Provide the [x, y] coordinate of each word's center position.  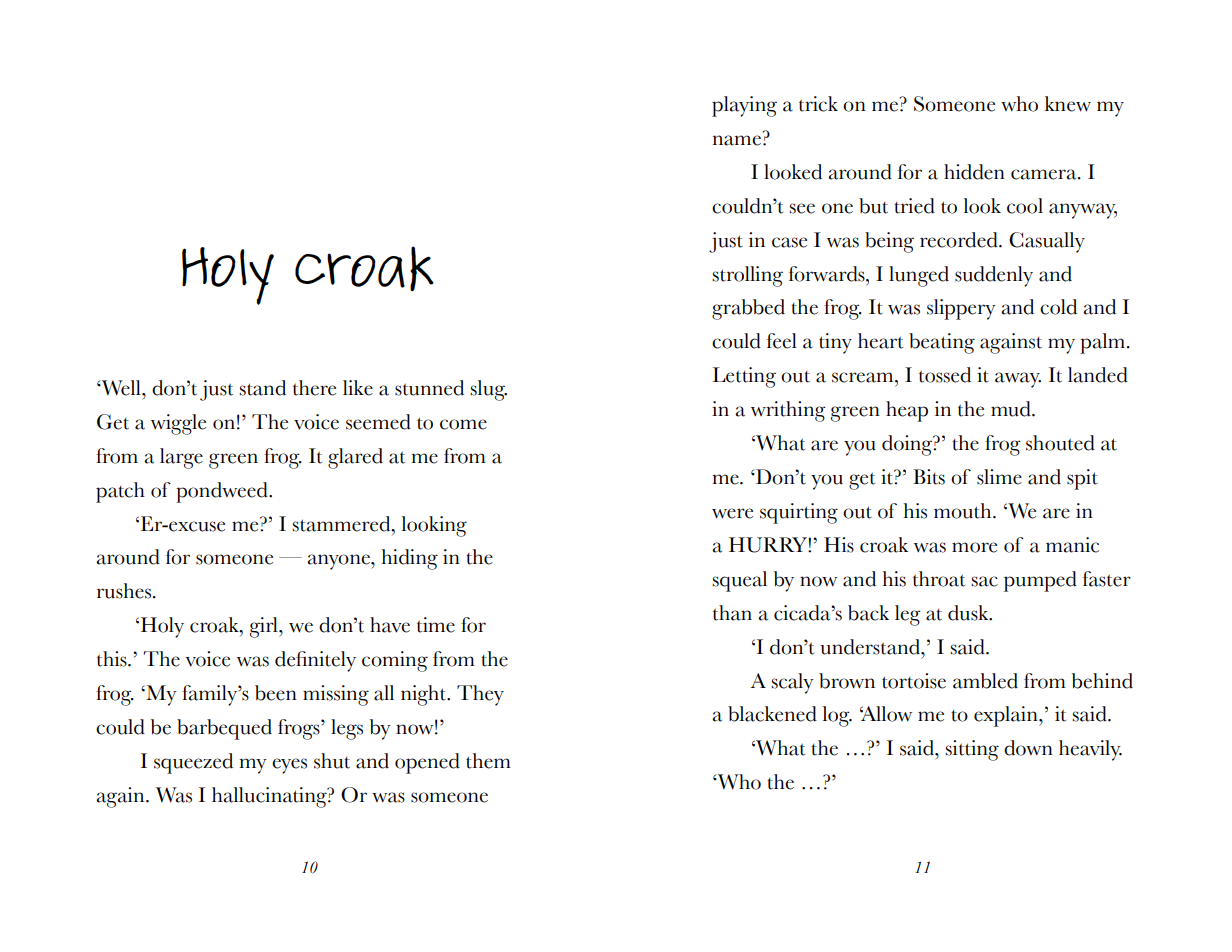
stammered [342, 524]
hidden [974, 172]
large [181, 458]
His [839, 545]
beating [942, 343]
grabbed [748, 309]
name [737, 140]
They [480, 695]
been [276, 693]
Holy [228, 276]
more [974, 547]
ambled [985, 681]
